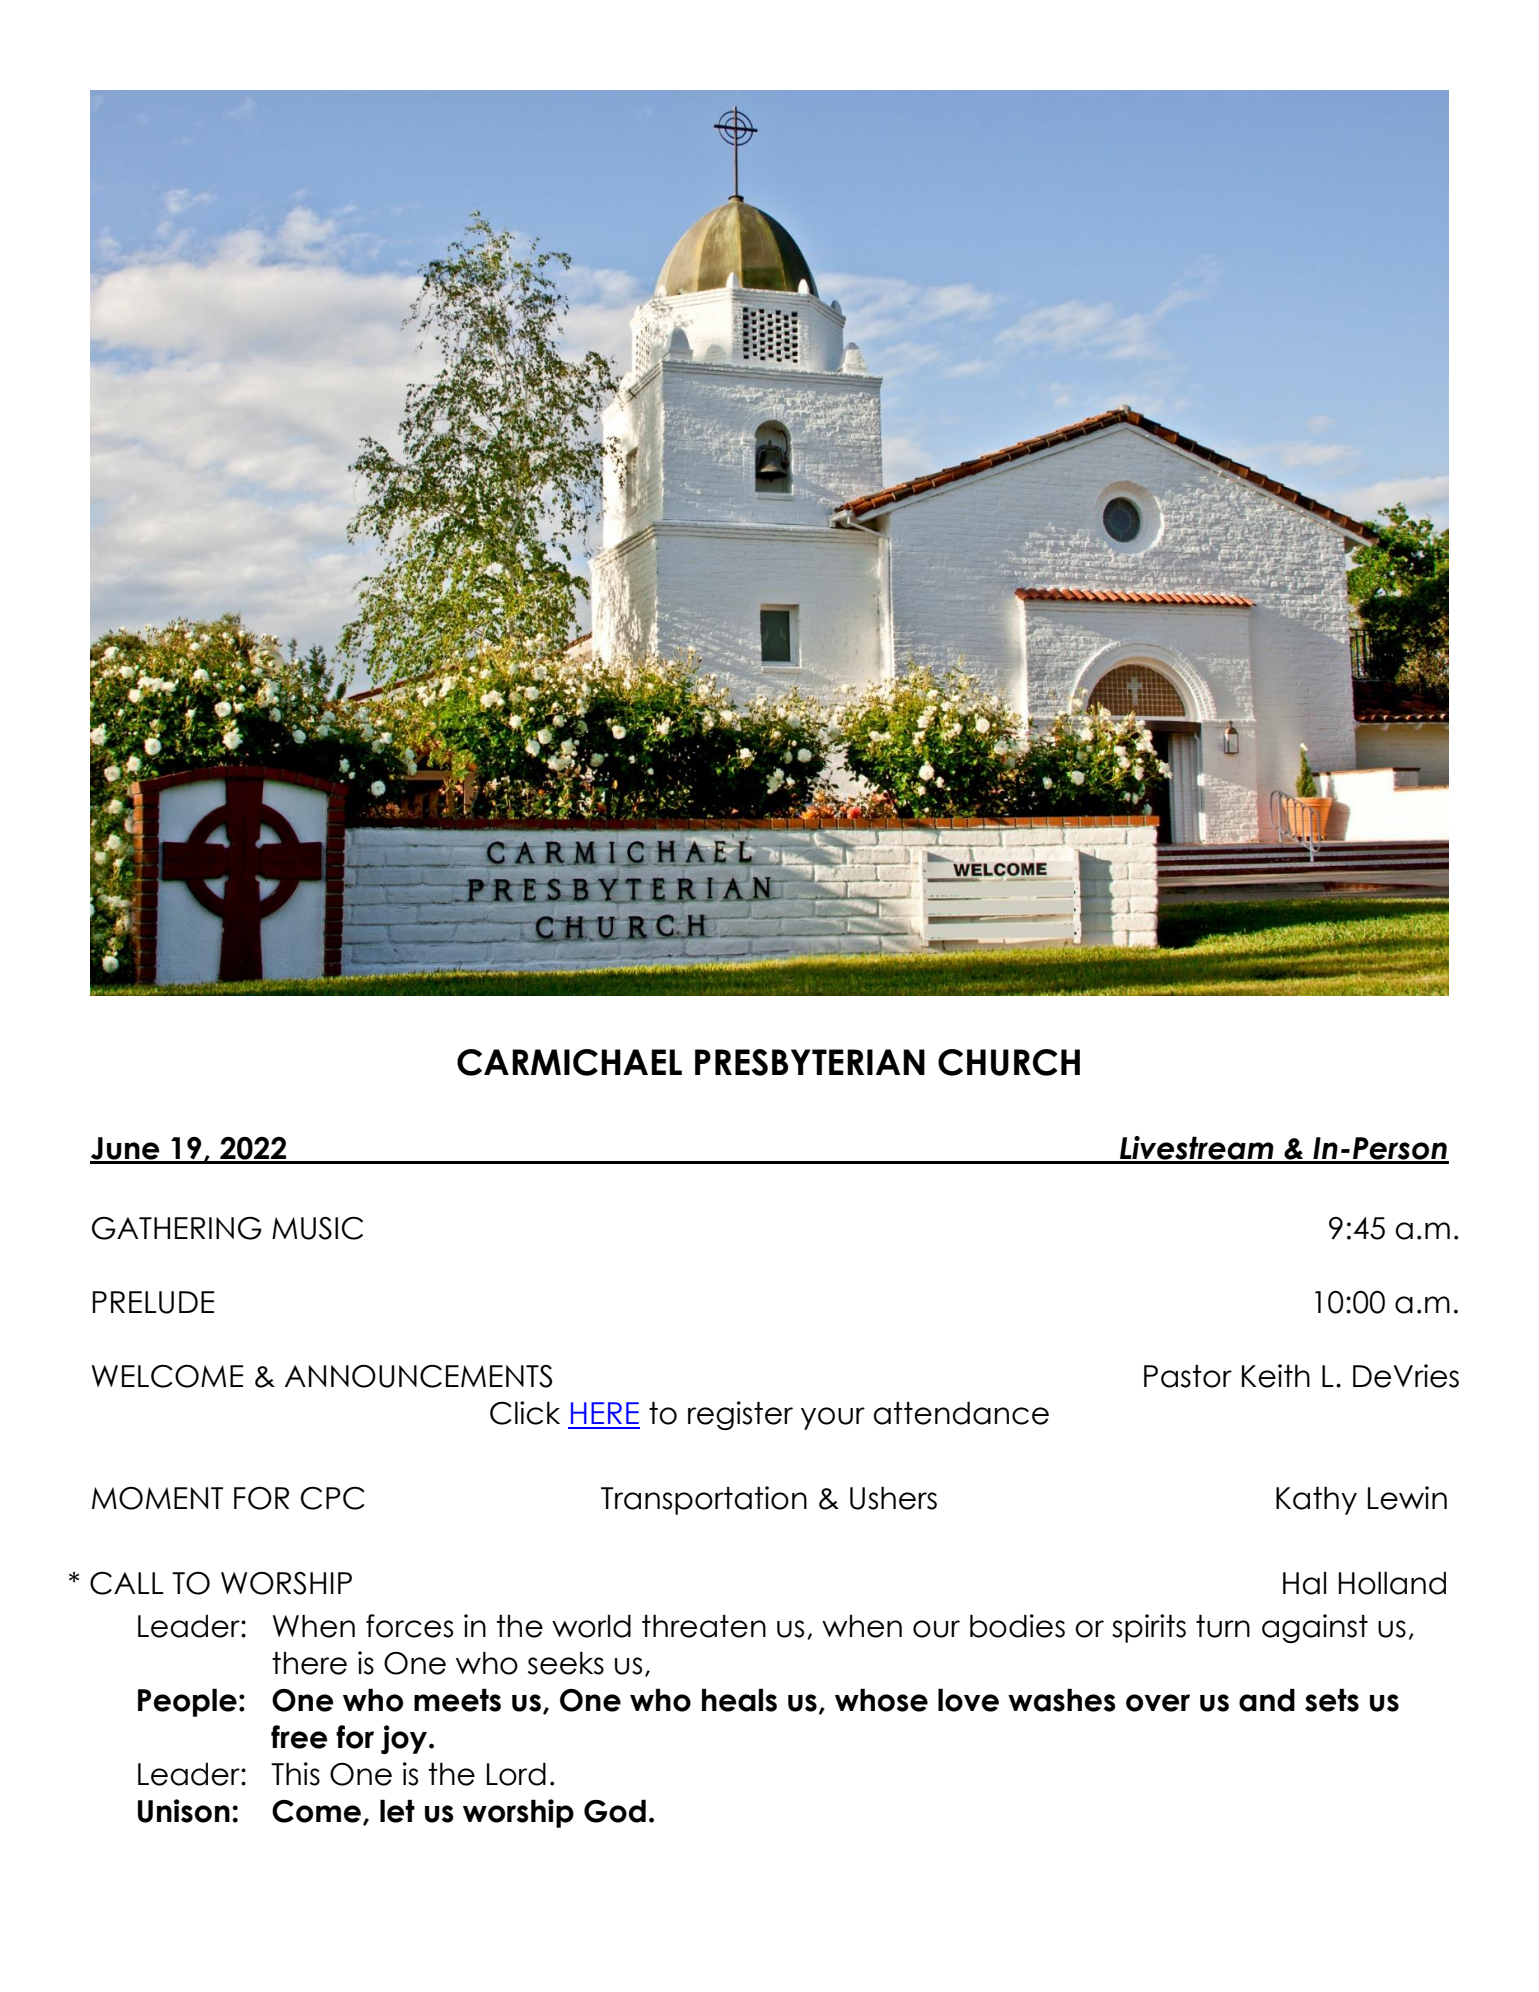 The width and height of the image is (1539, 1992). I want to click on CARMICHAEL, so click(569, 1062).
